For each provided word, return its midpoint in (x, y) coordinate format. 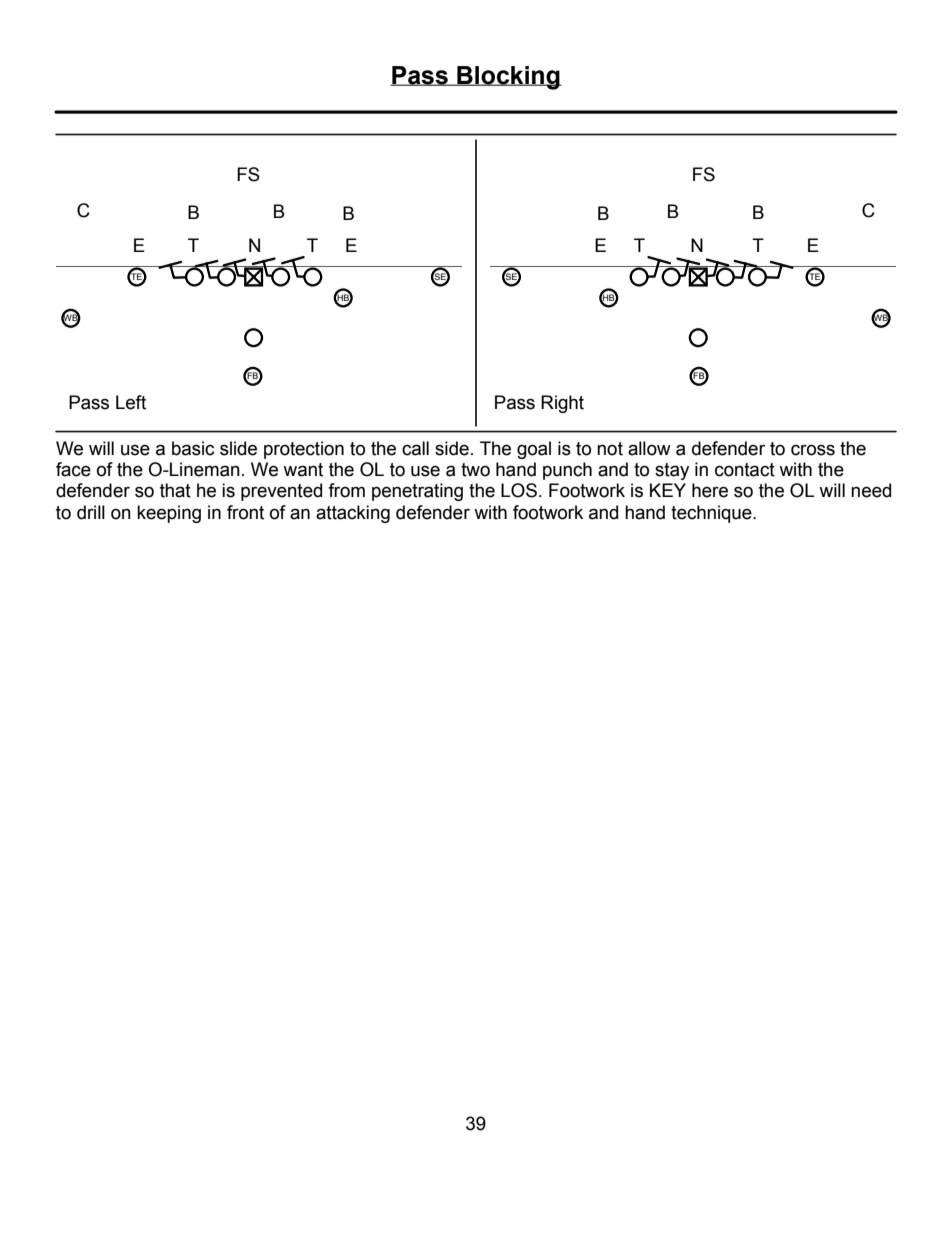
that (175, 490)
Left (131, 402)
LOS (519, 490)
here (710, 490)
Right (562, 404)
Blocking (508, 78)
